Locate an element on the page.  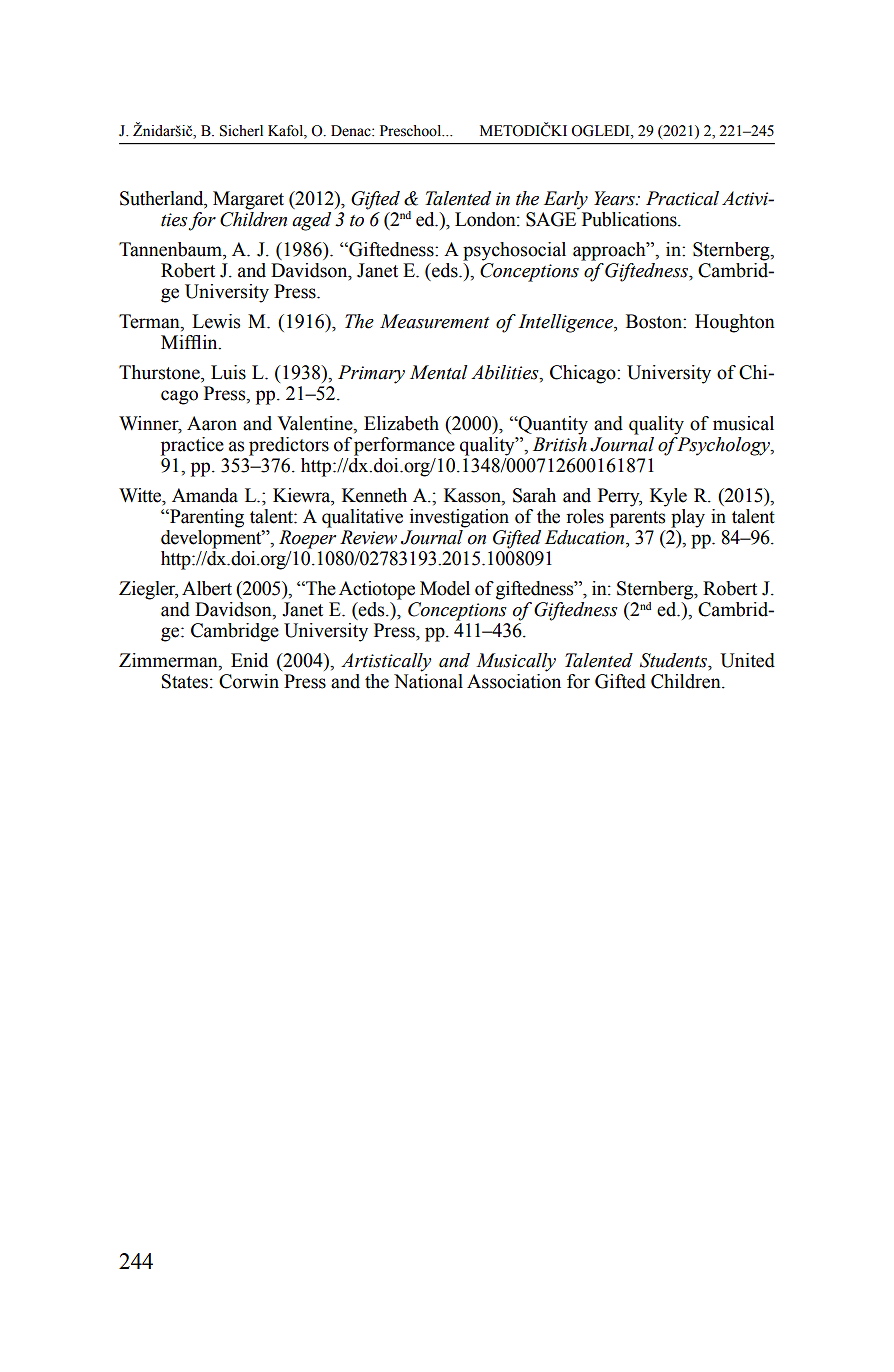
Practical is located at coordinates (682, 198).
